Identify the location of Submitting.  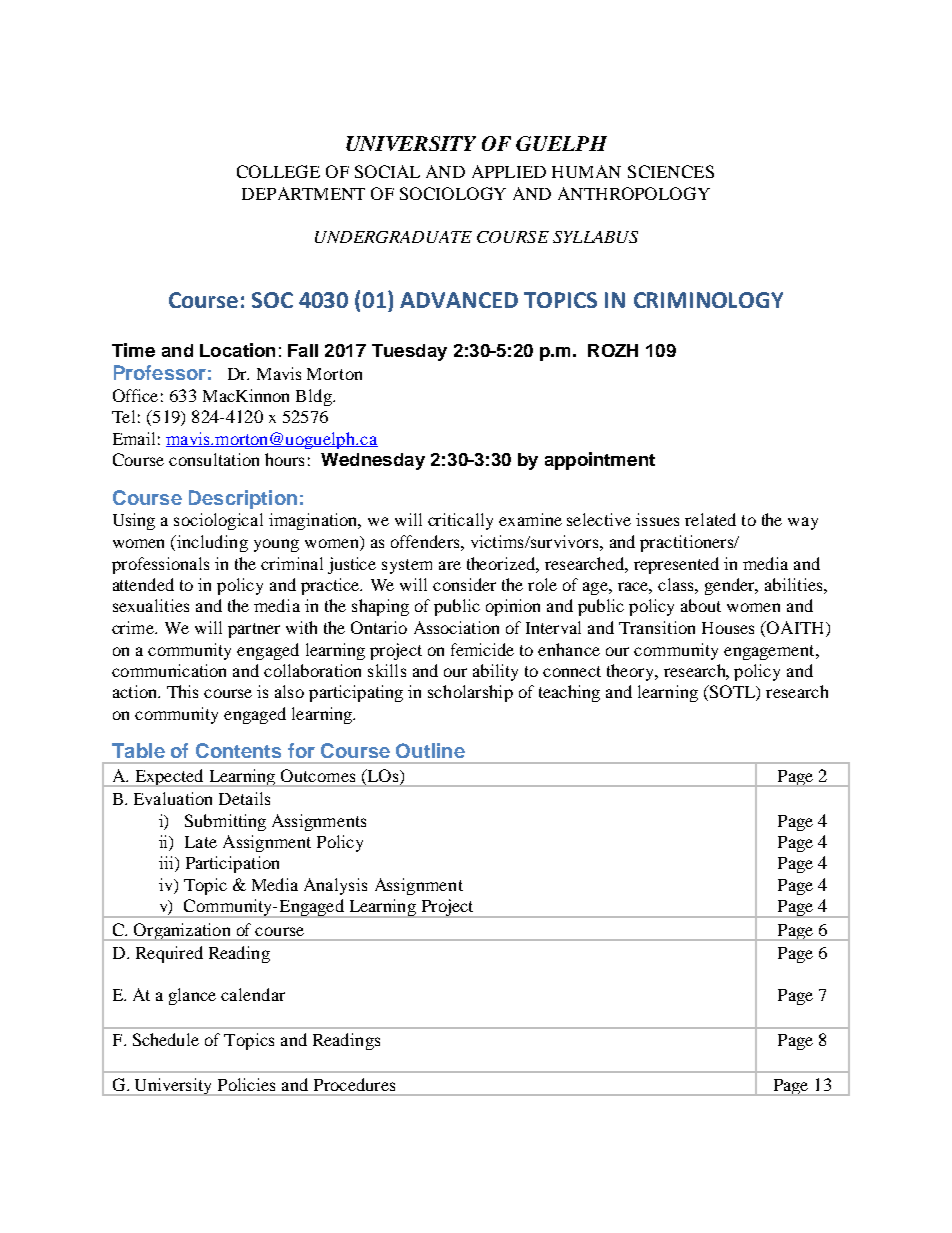
(225, 822).
